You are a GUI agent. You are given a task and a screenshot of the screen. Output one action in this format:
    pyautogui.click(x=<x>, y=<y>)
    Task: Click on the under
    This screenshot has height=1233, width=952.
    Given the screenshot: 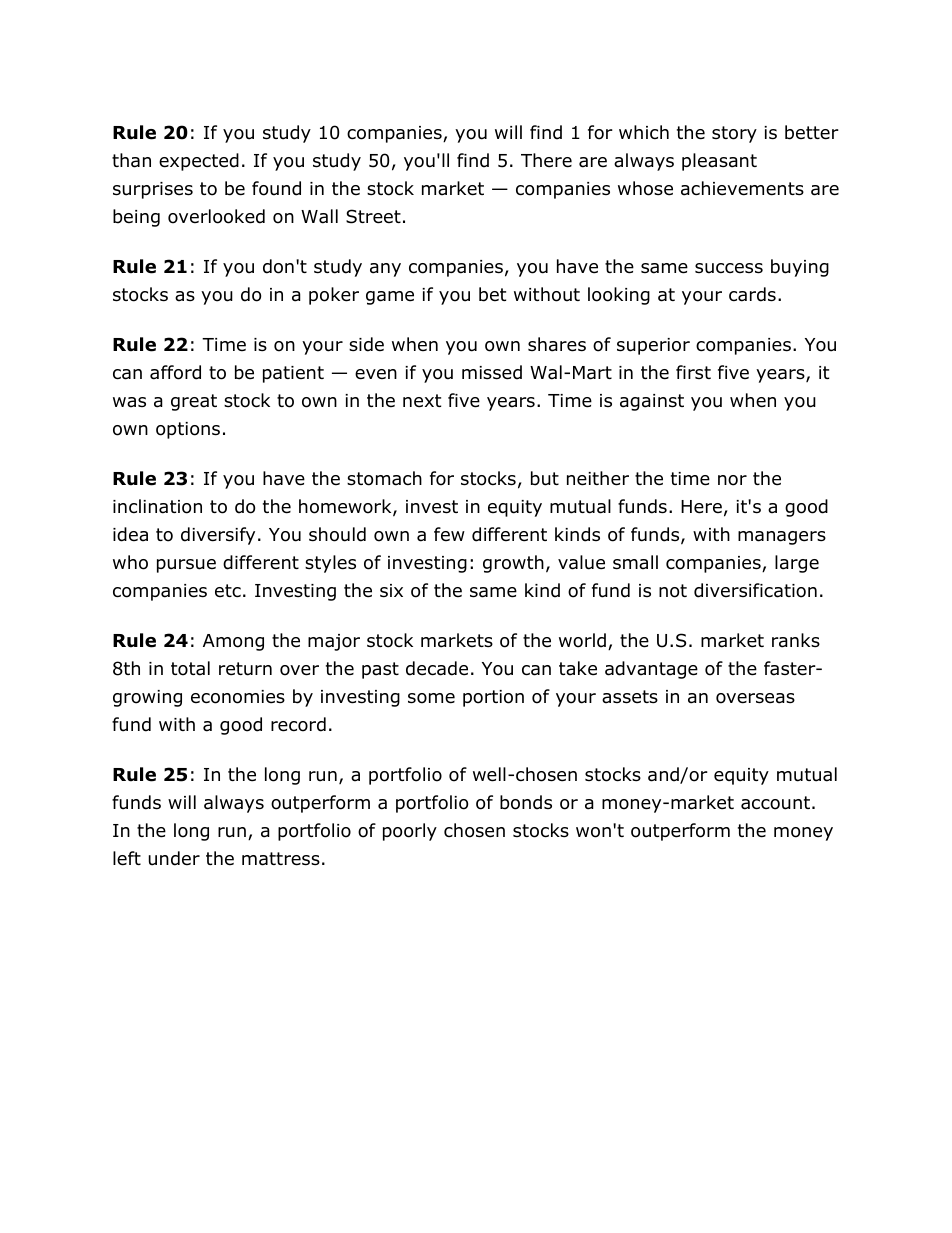 What is the action you would take?
    pyautogui.click(x=174, y=858)
